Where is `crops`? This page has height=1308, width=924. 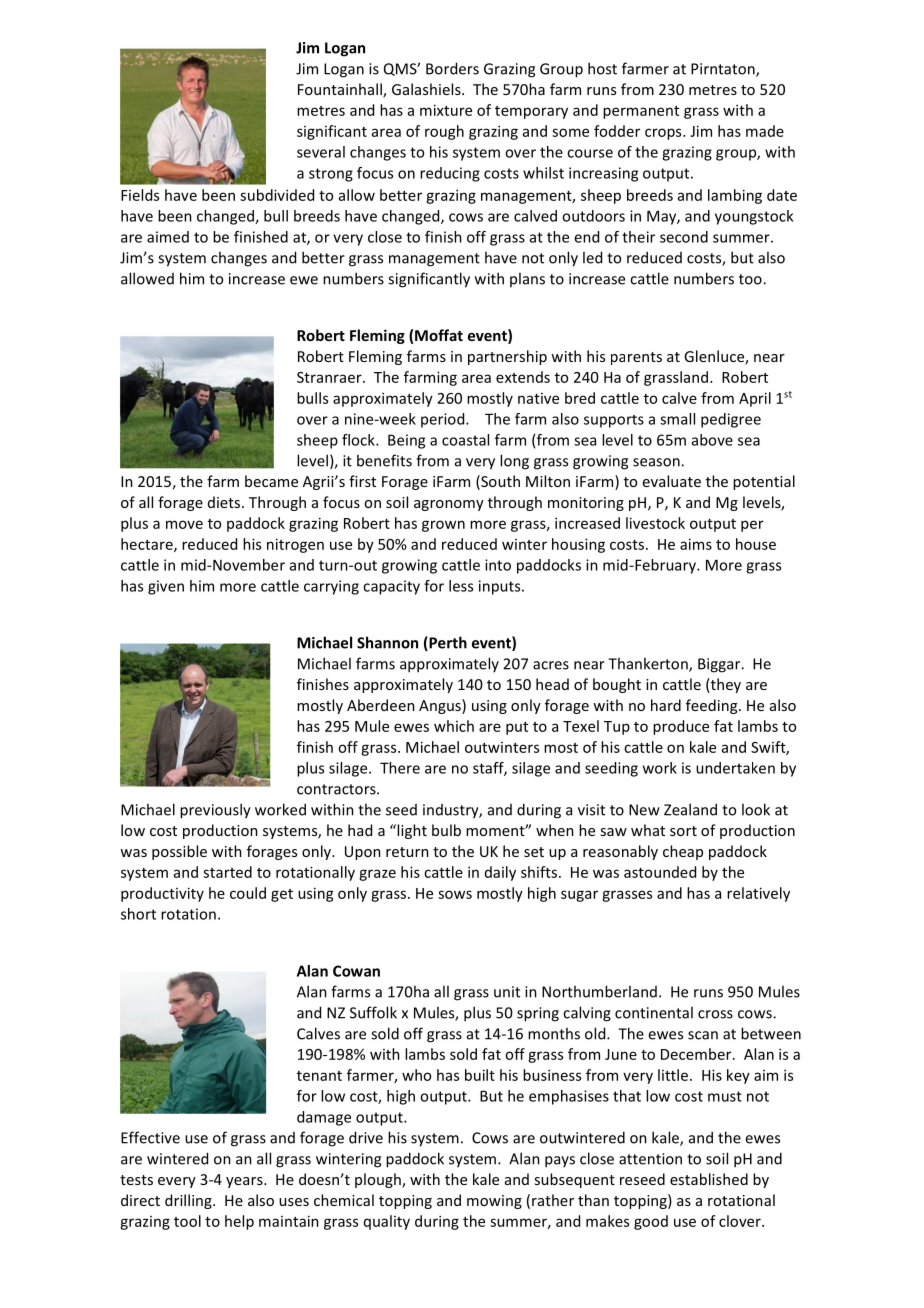 crops is located at coordinates (664, 134).
